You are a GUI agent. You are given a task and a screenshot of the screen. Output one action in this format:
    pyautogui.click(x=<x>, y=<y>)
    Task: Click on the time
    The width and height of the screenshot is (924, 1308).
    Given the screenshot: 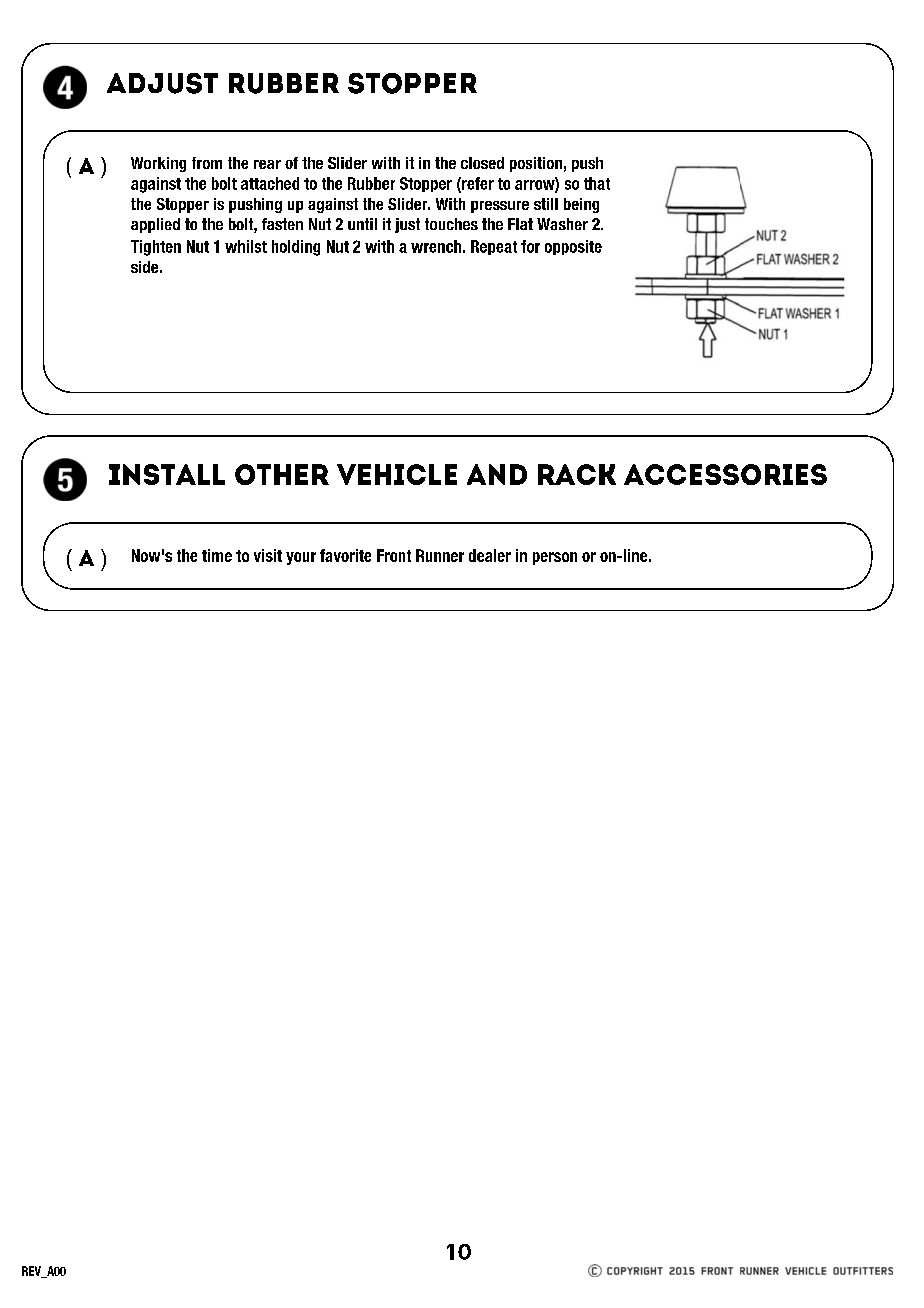 What is the action you would take?
    pyautogui.click(x=217, y=555)
